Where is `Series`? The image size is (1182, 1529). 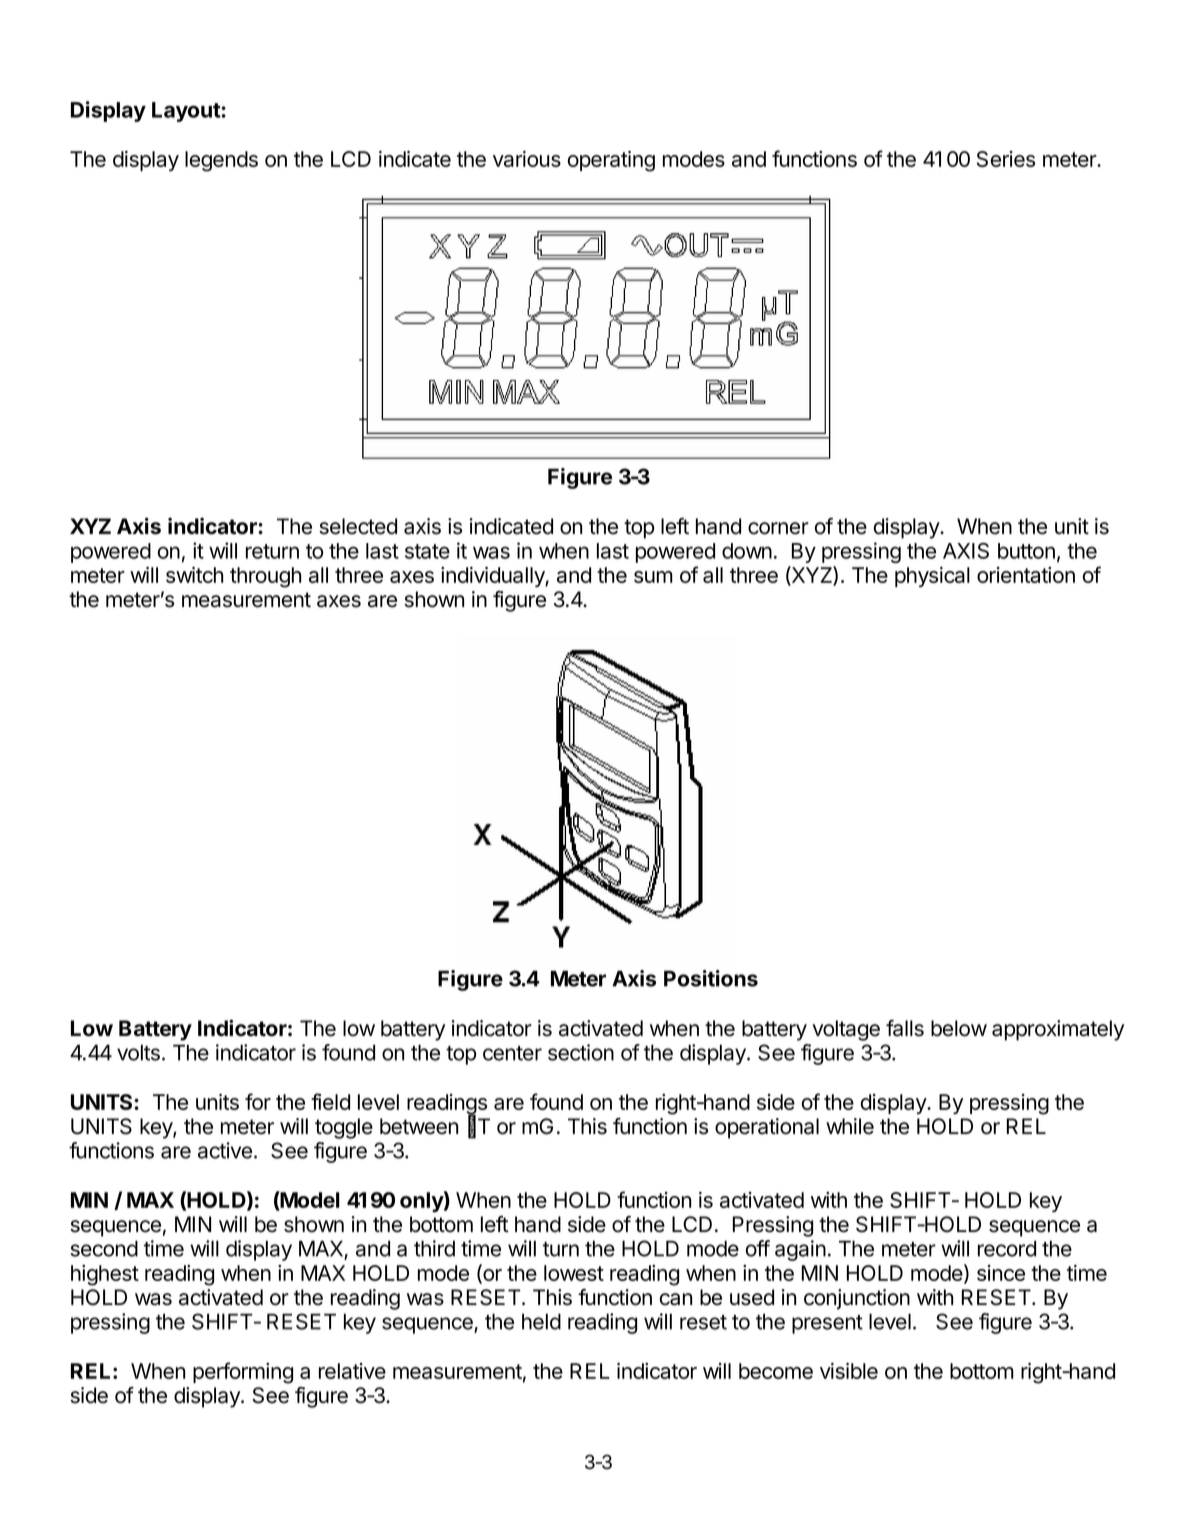
Series is located at coordinates (1005, 159).
